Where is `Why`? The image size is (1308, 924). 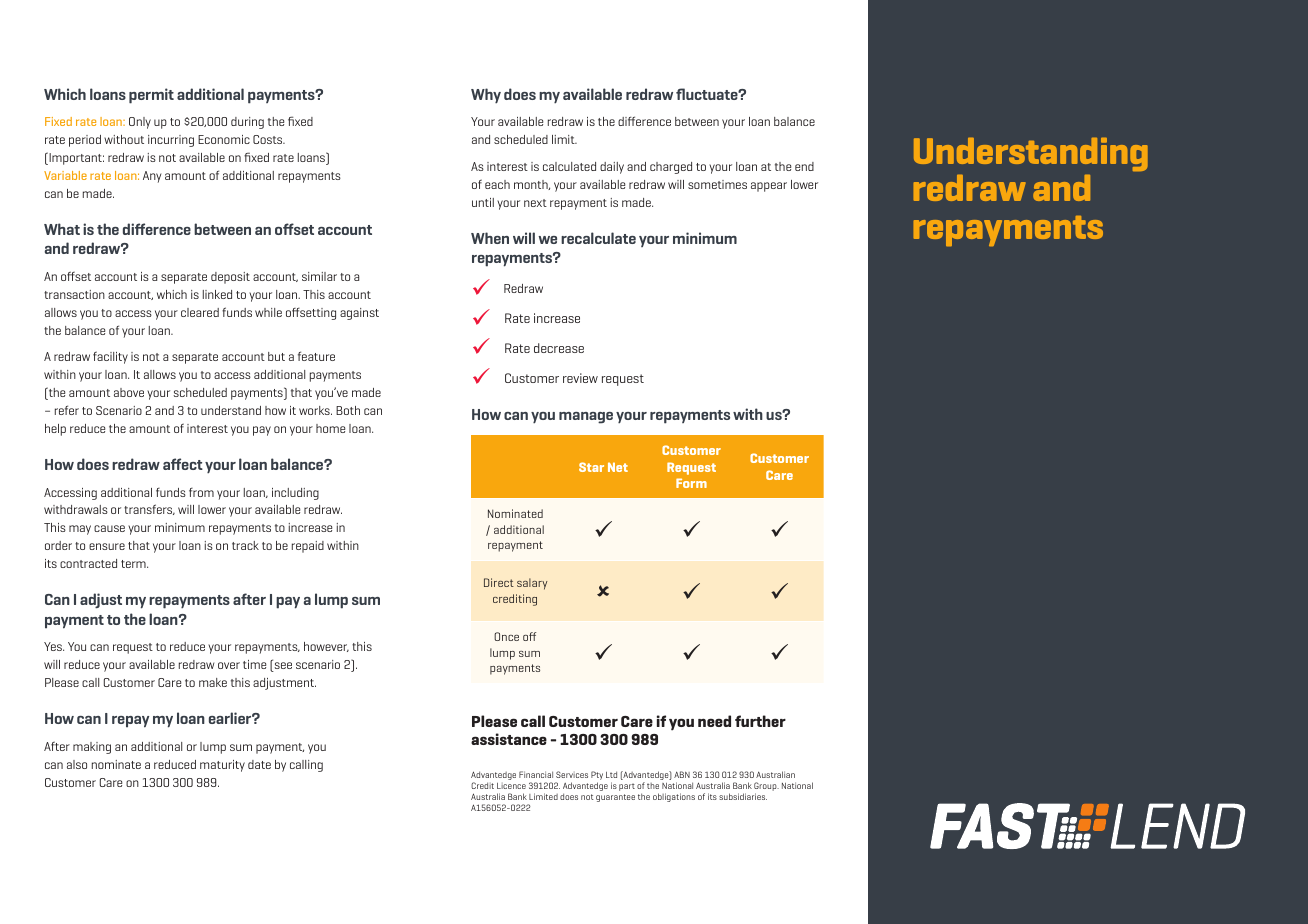
Why is located at coordinates (486, 95).
